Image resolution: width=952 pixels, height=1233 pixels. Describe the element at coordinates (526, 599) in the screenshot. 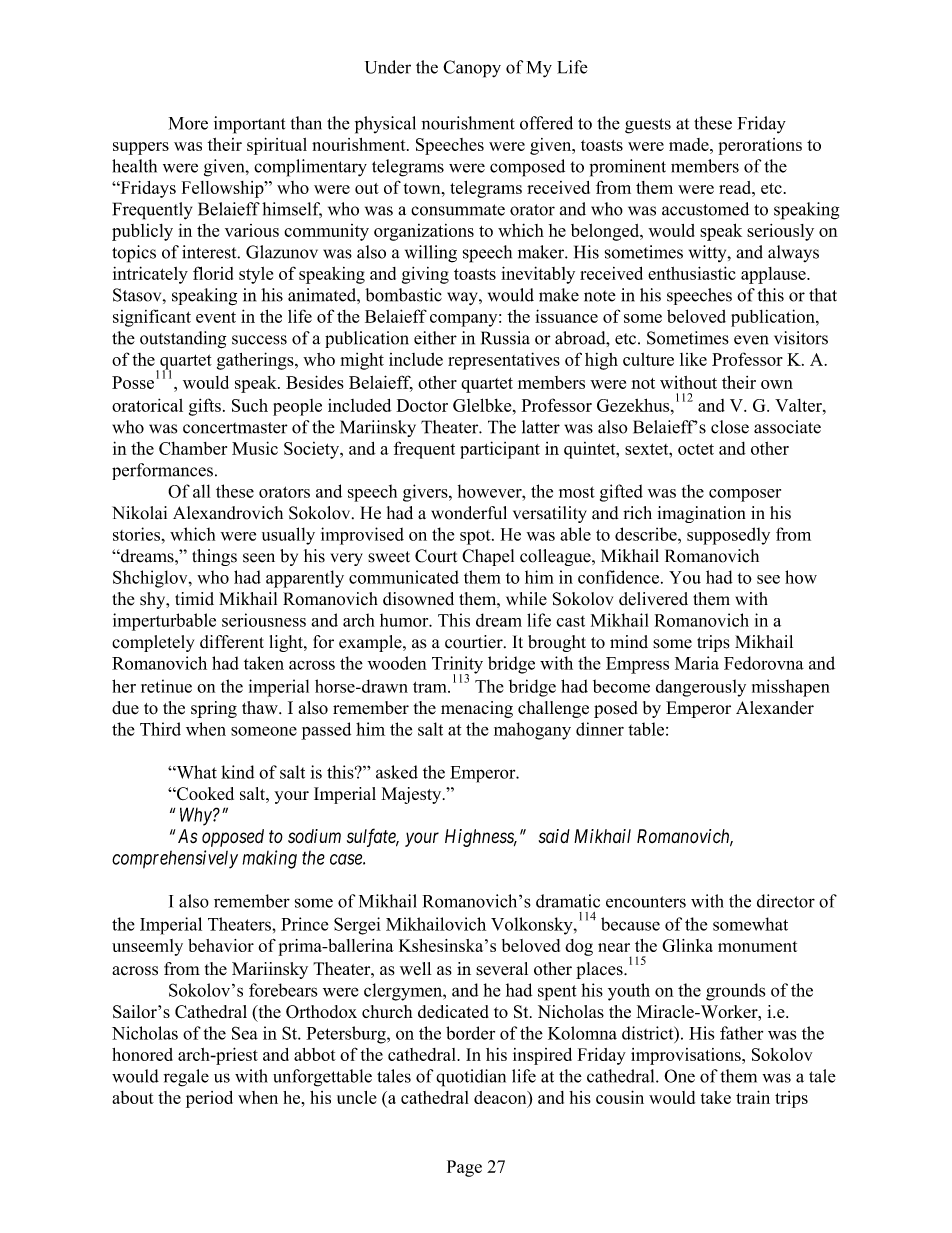

I see `while` at that location.
